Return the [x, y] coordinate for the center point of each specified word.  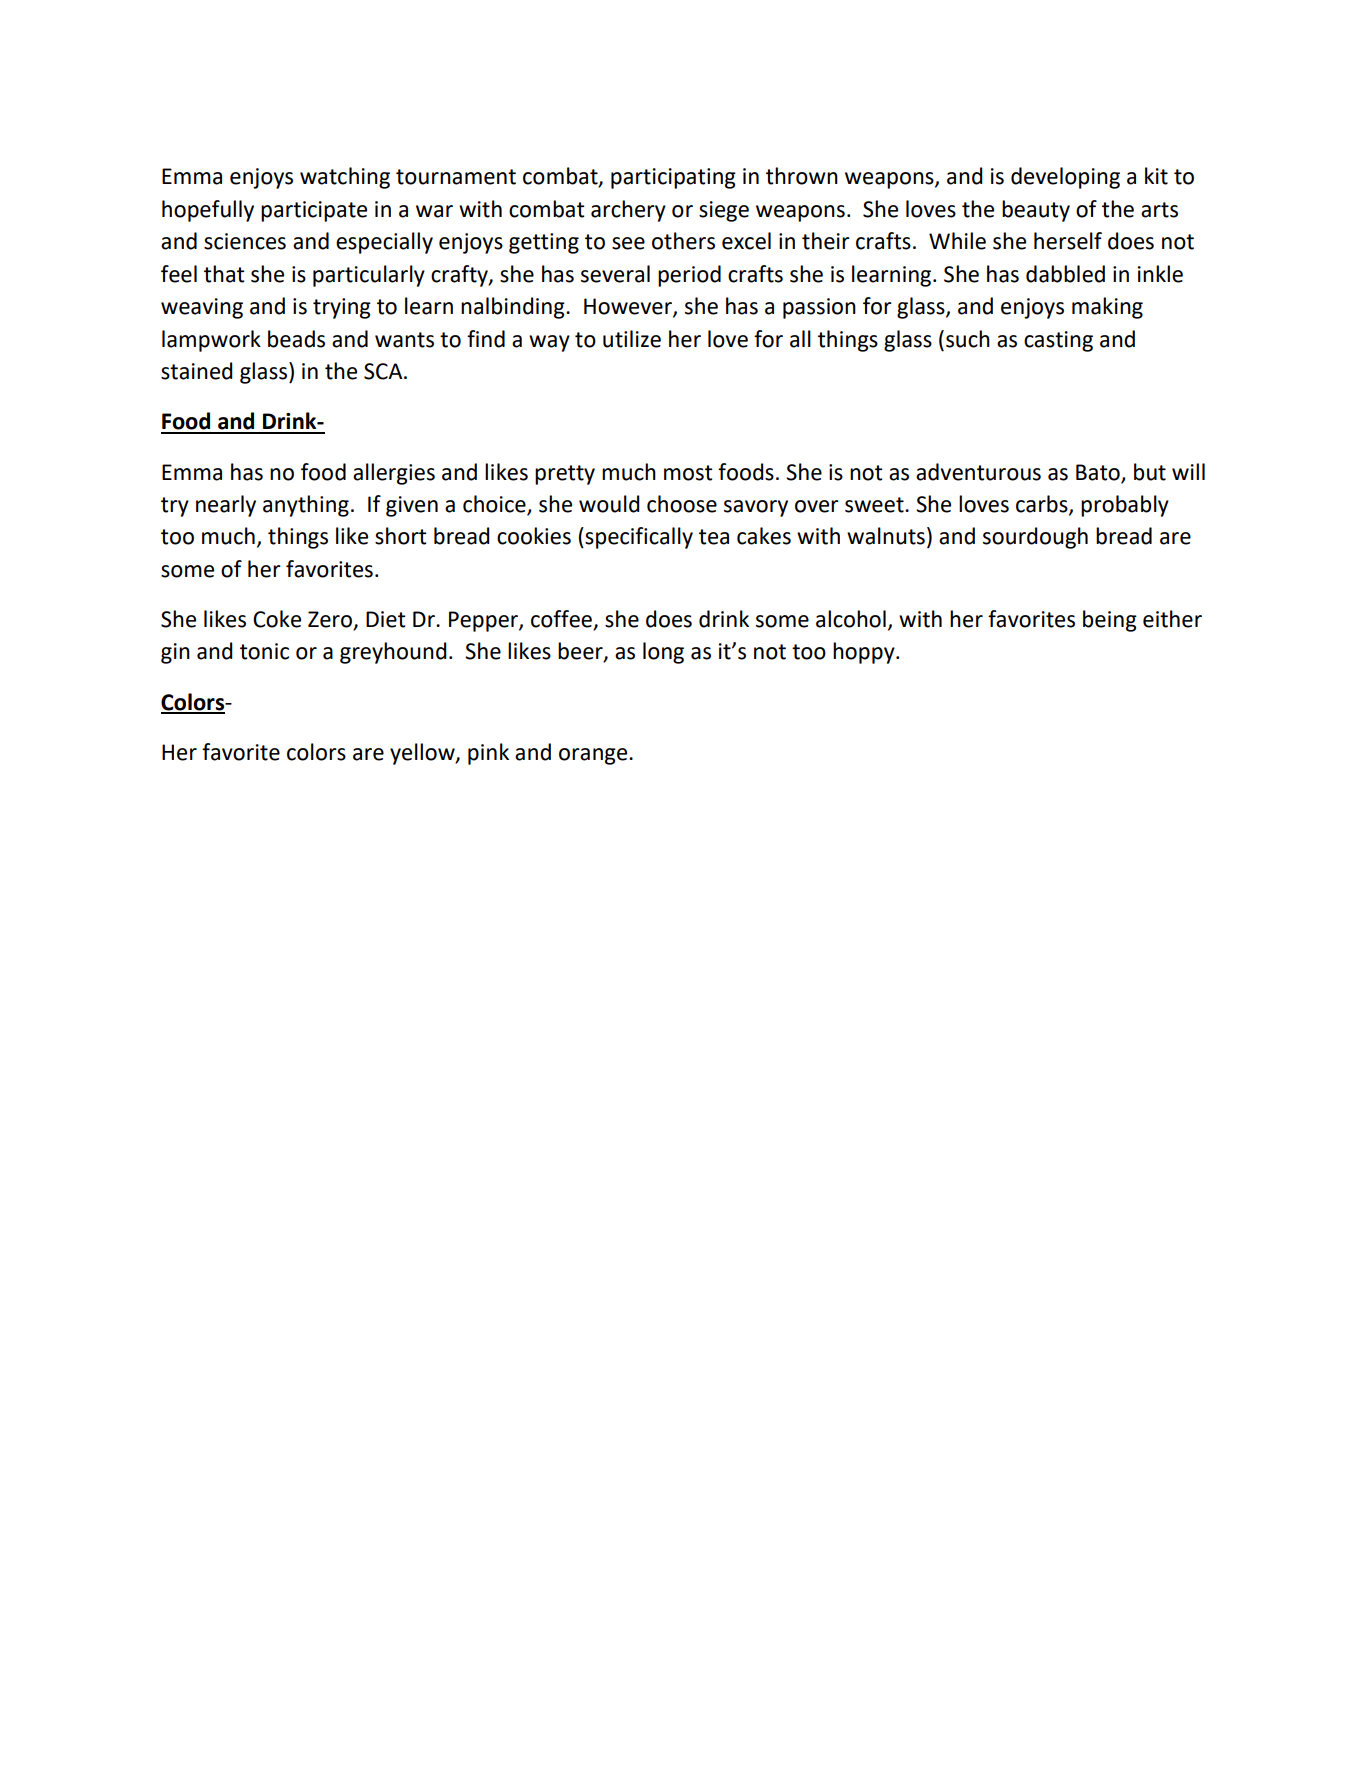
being [1110, 621]
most [688, 473]
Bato [1098, 472]
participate [314, 211]
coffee [563, 620]
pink [488, 754]
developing [1065, 178]
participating [673, 178]
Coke [277, 619]
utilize [632, 339]
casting [1058, 341]
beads [296, 339]
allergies [394, 474]
